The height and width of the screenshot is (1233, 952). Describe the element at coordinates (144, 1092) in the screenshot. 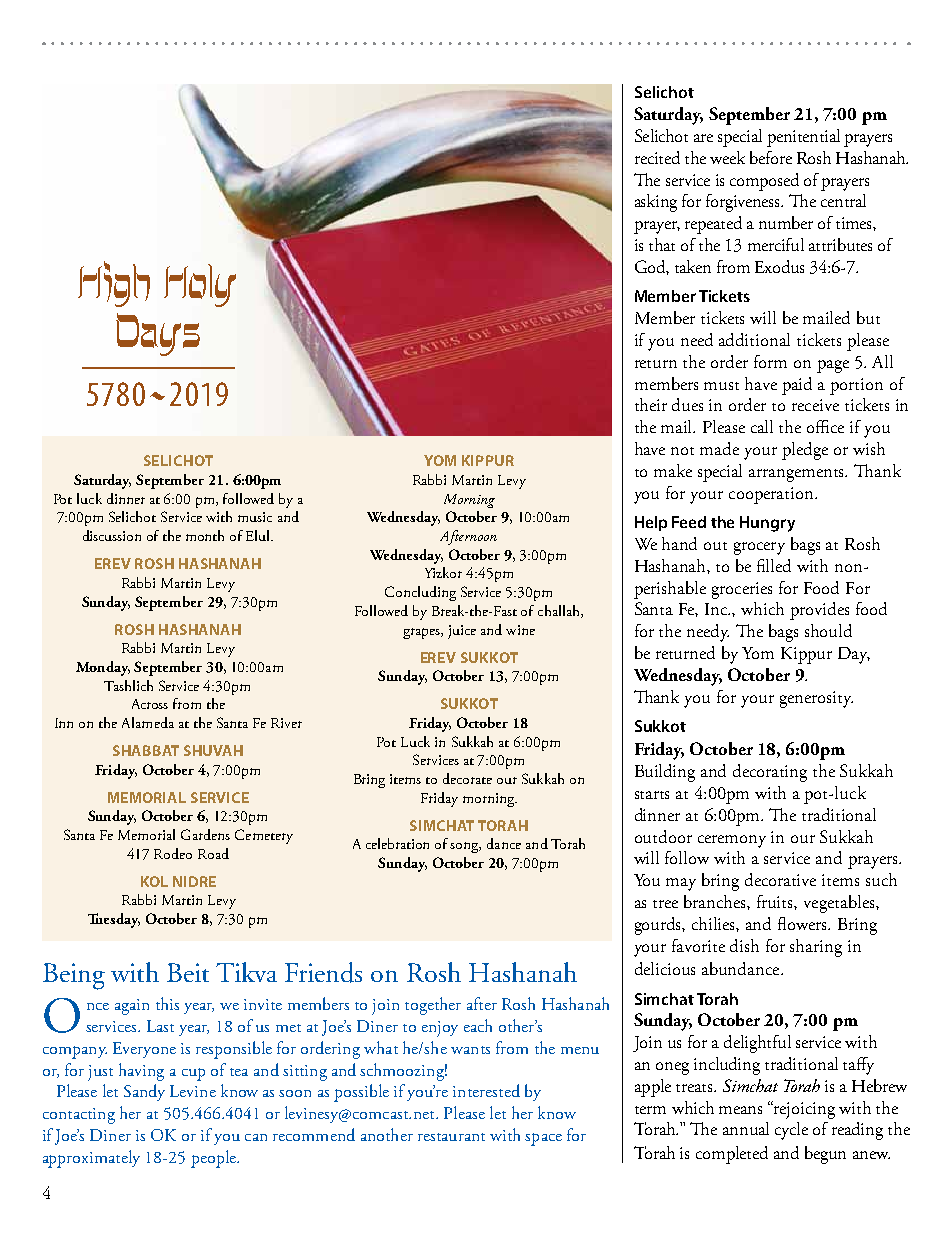

I see `Sandy` at that location.
